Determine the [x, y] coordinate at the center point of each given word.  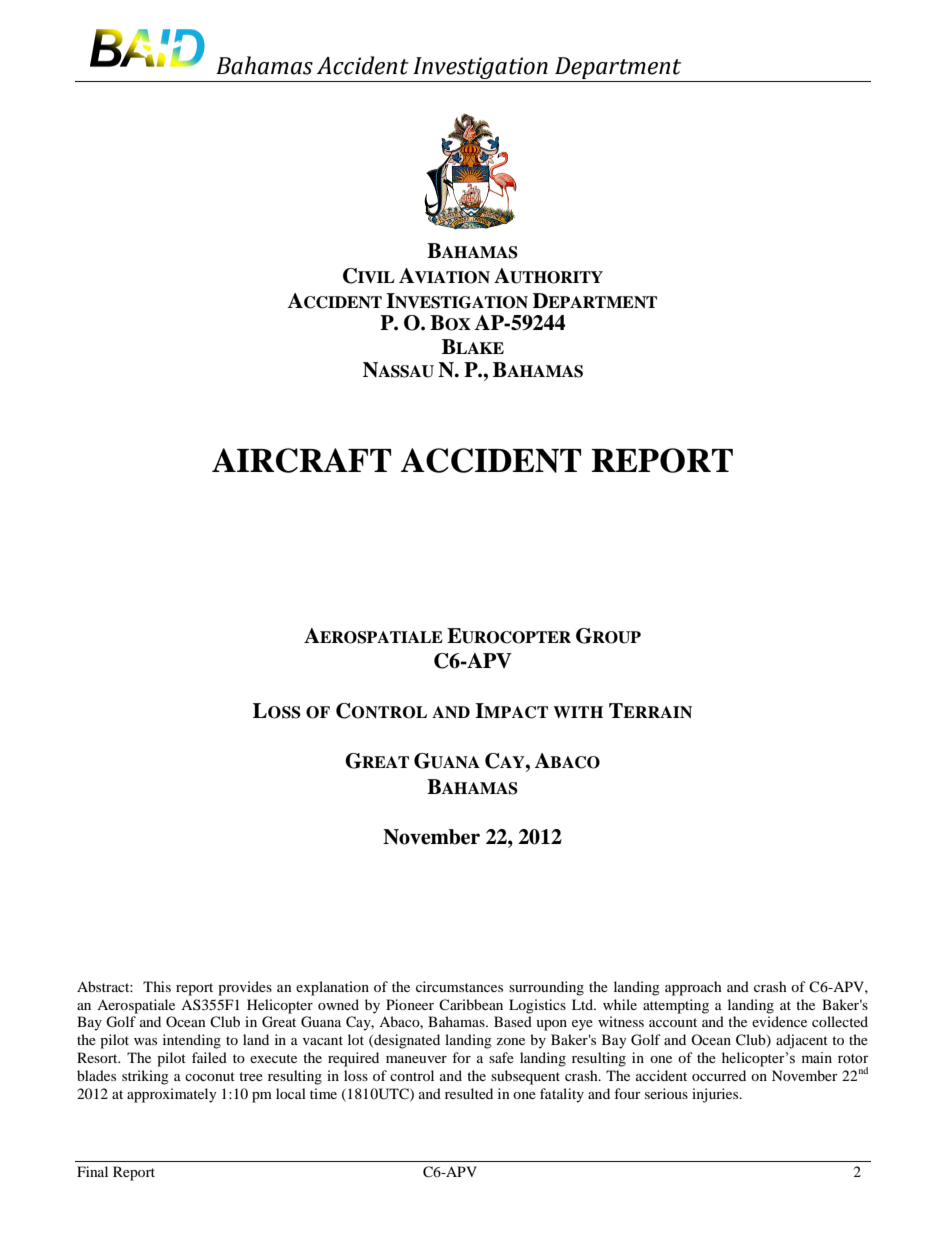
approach [693, 988]
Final [92, 1171]
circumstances [459, 986]
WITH [578, 712]
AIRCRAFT [301, 460]
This [157, 986]
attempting [676, 1006]
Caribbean [471, 1004]
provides [245, 988]
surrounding [546, 988]
